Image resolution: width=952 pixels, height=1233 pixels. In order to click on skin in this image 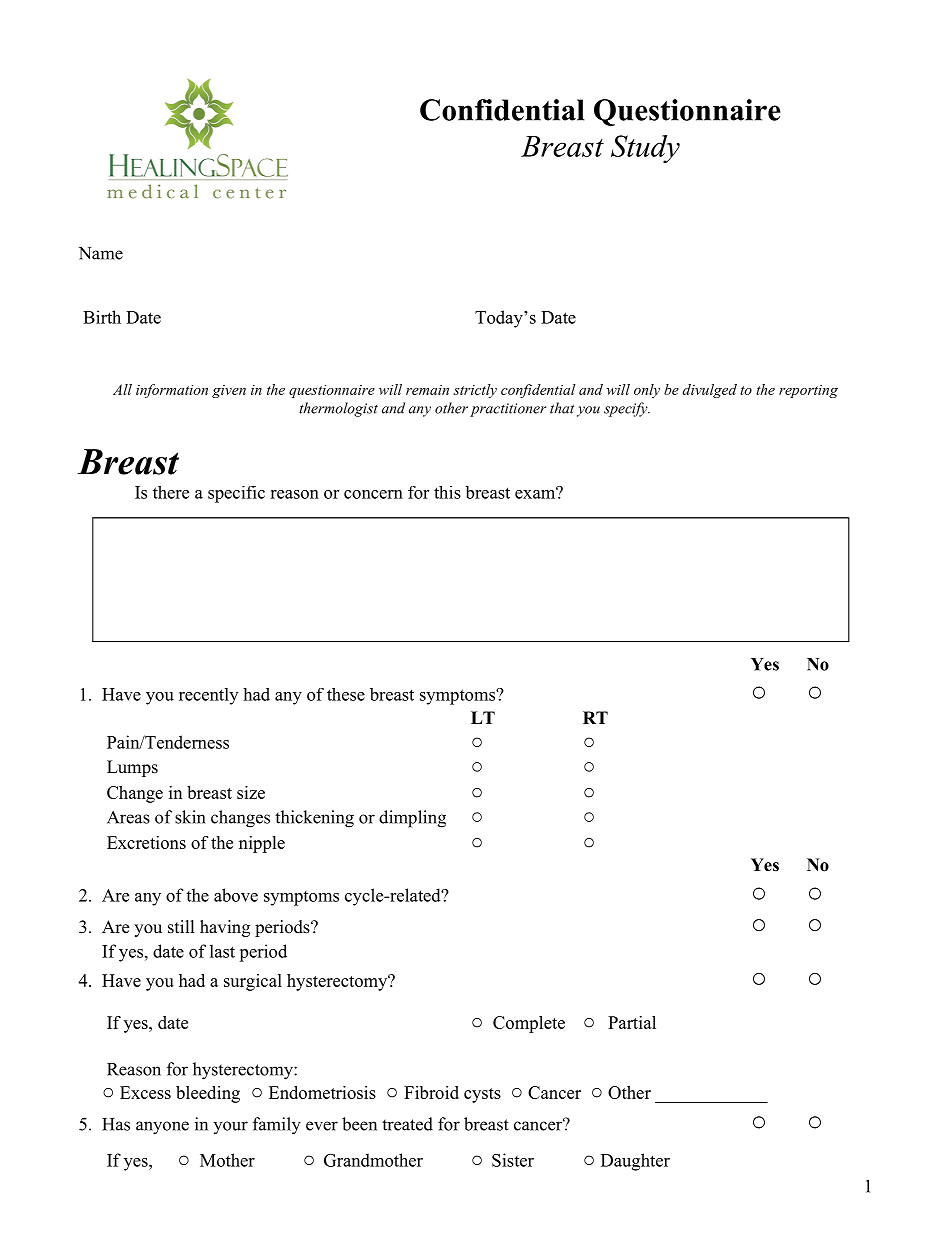, I will do `click(190, 817)`.
